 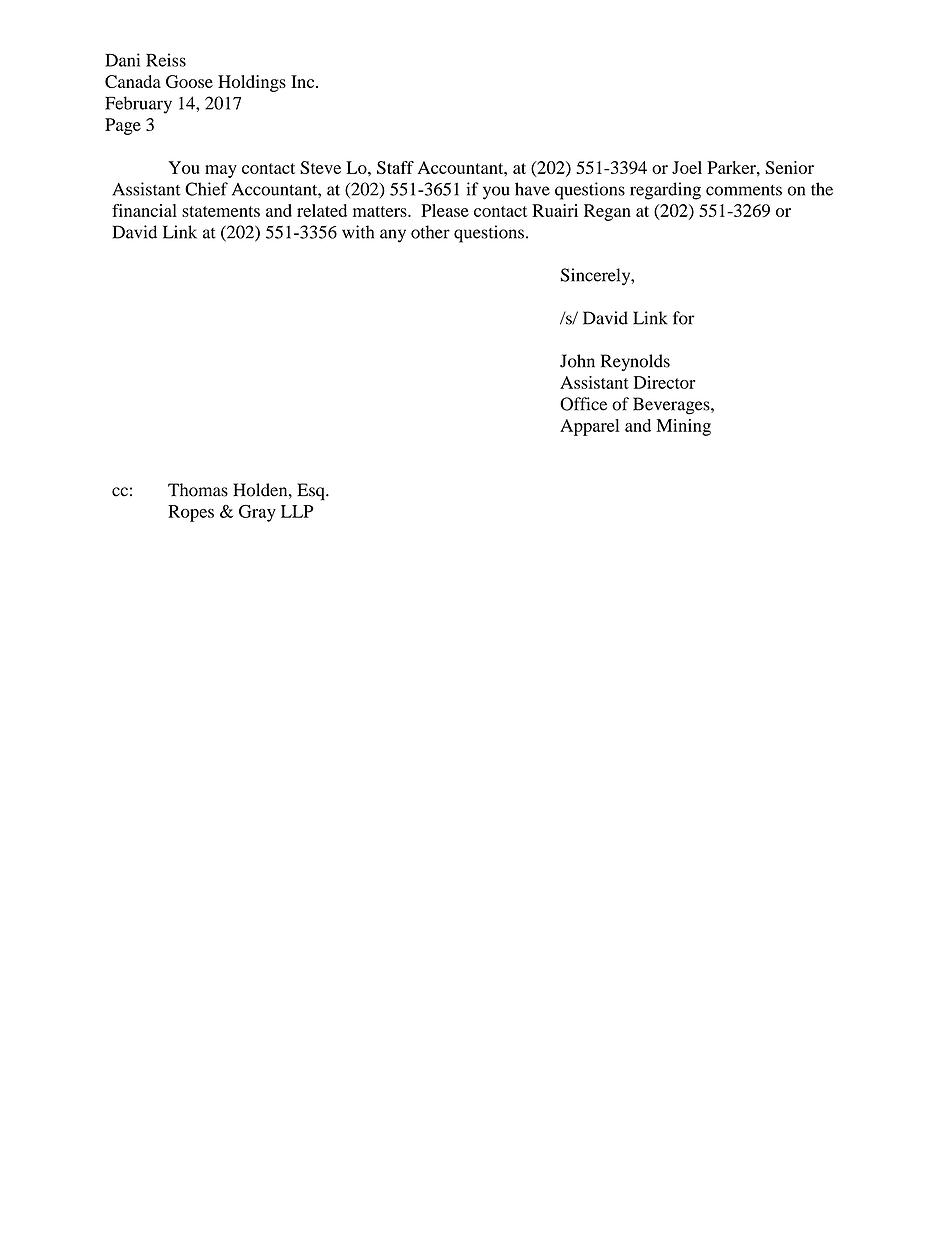 I want to click on Thomas, so click(x=198, y=490).
